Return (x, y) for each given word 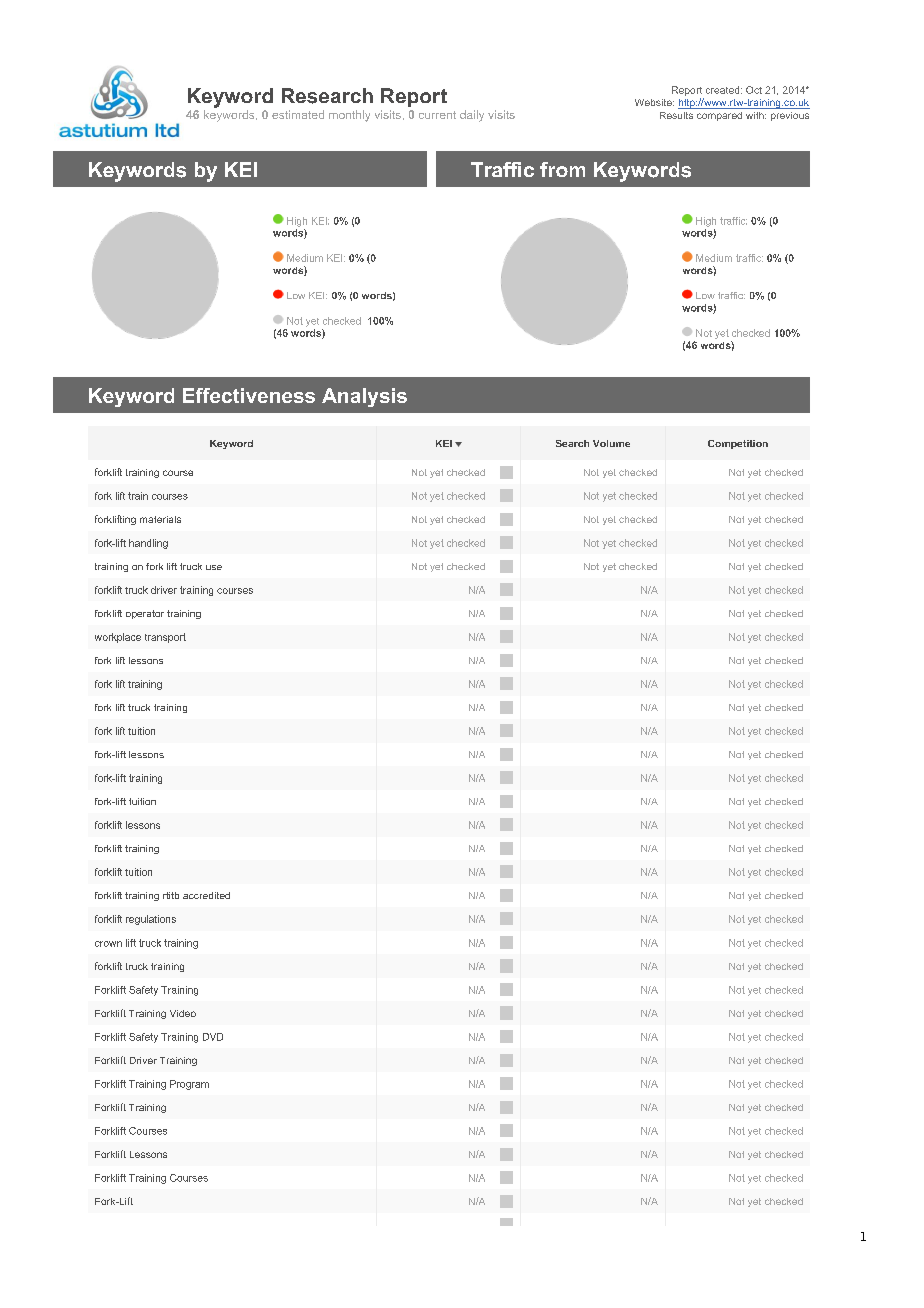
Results (676, 115)
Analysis (364, 397)
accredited (206, 895)
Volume (611, 443)
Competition (738, 444)
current (437, 115)
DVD (213, 1037)
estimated (298, 114)
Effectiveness (249, 395)
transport (165, 638)
